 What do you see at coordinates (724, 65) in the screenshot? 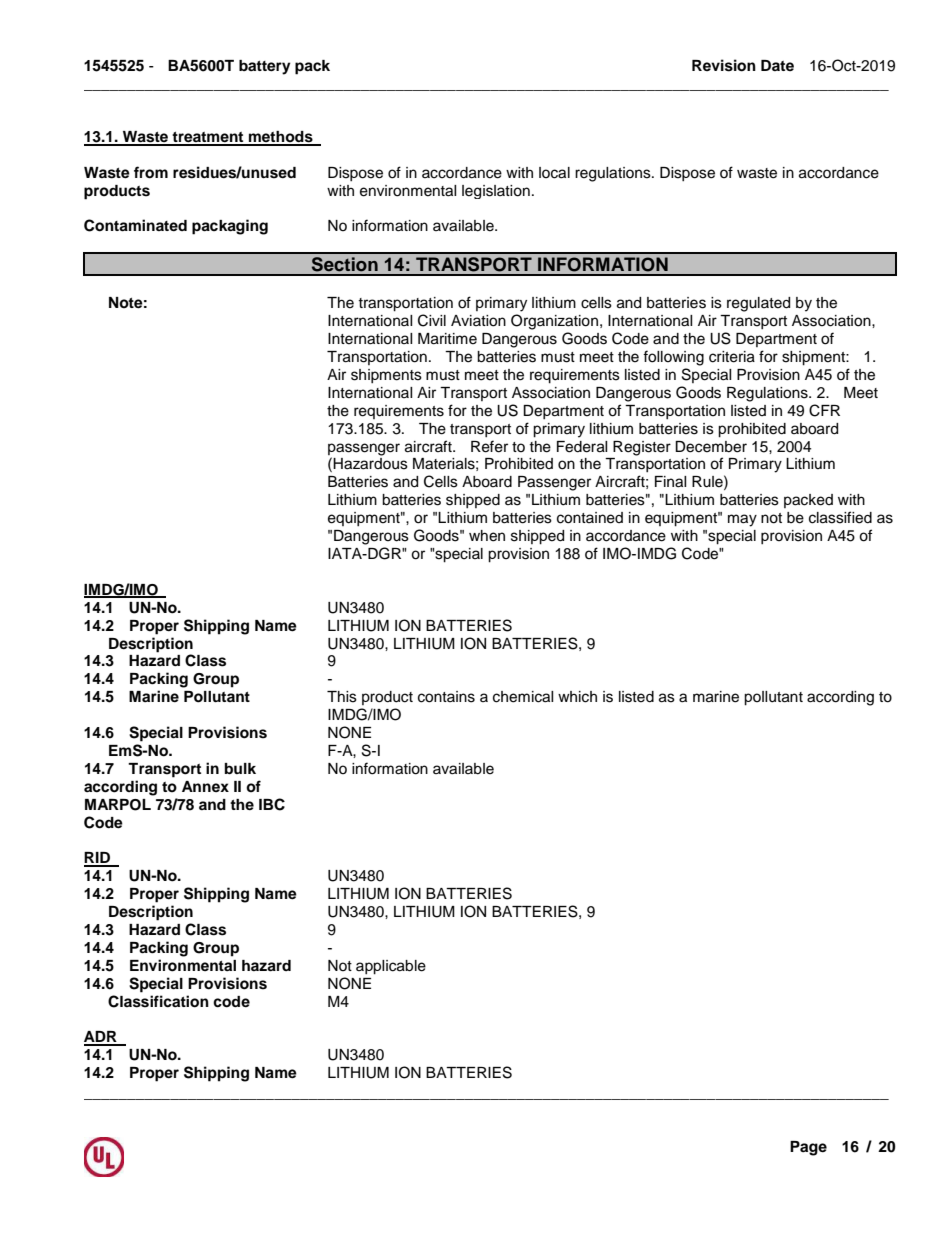
I see `Revision` at bounding box center [724, 65].
